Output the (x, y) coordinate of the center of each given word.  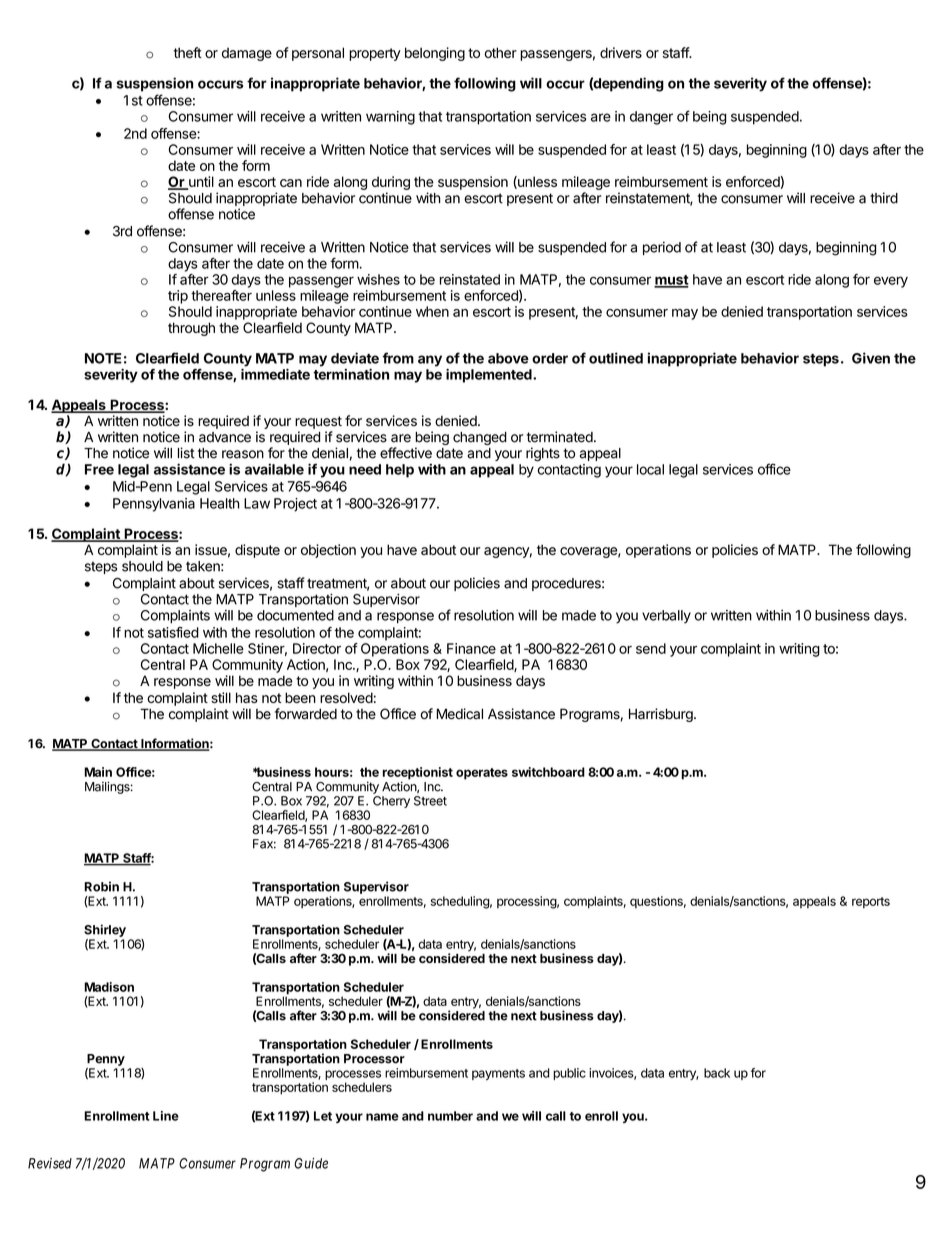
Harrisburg (662, 715)
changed (480, 438)
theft (188, 52)
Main (98, 772)
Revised (50, 1163)
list (186, 453)
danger (651, 118)
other (501, 52)
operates (482, 774)
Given (871, 358)
